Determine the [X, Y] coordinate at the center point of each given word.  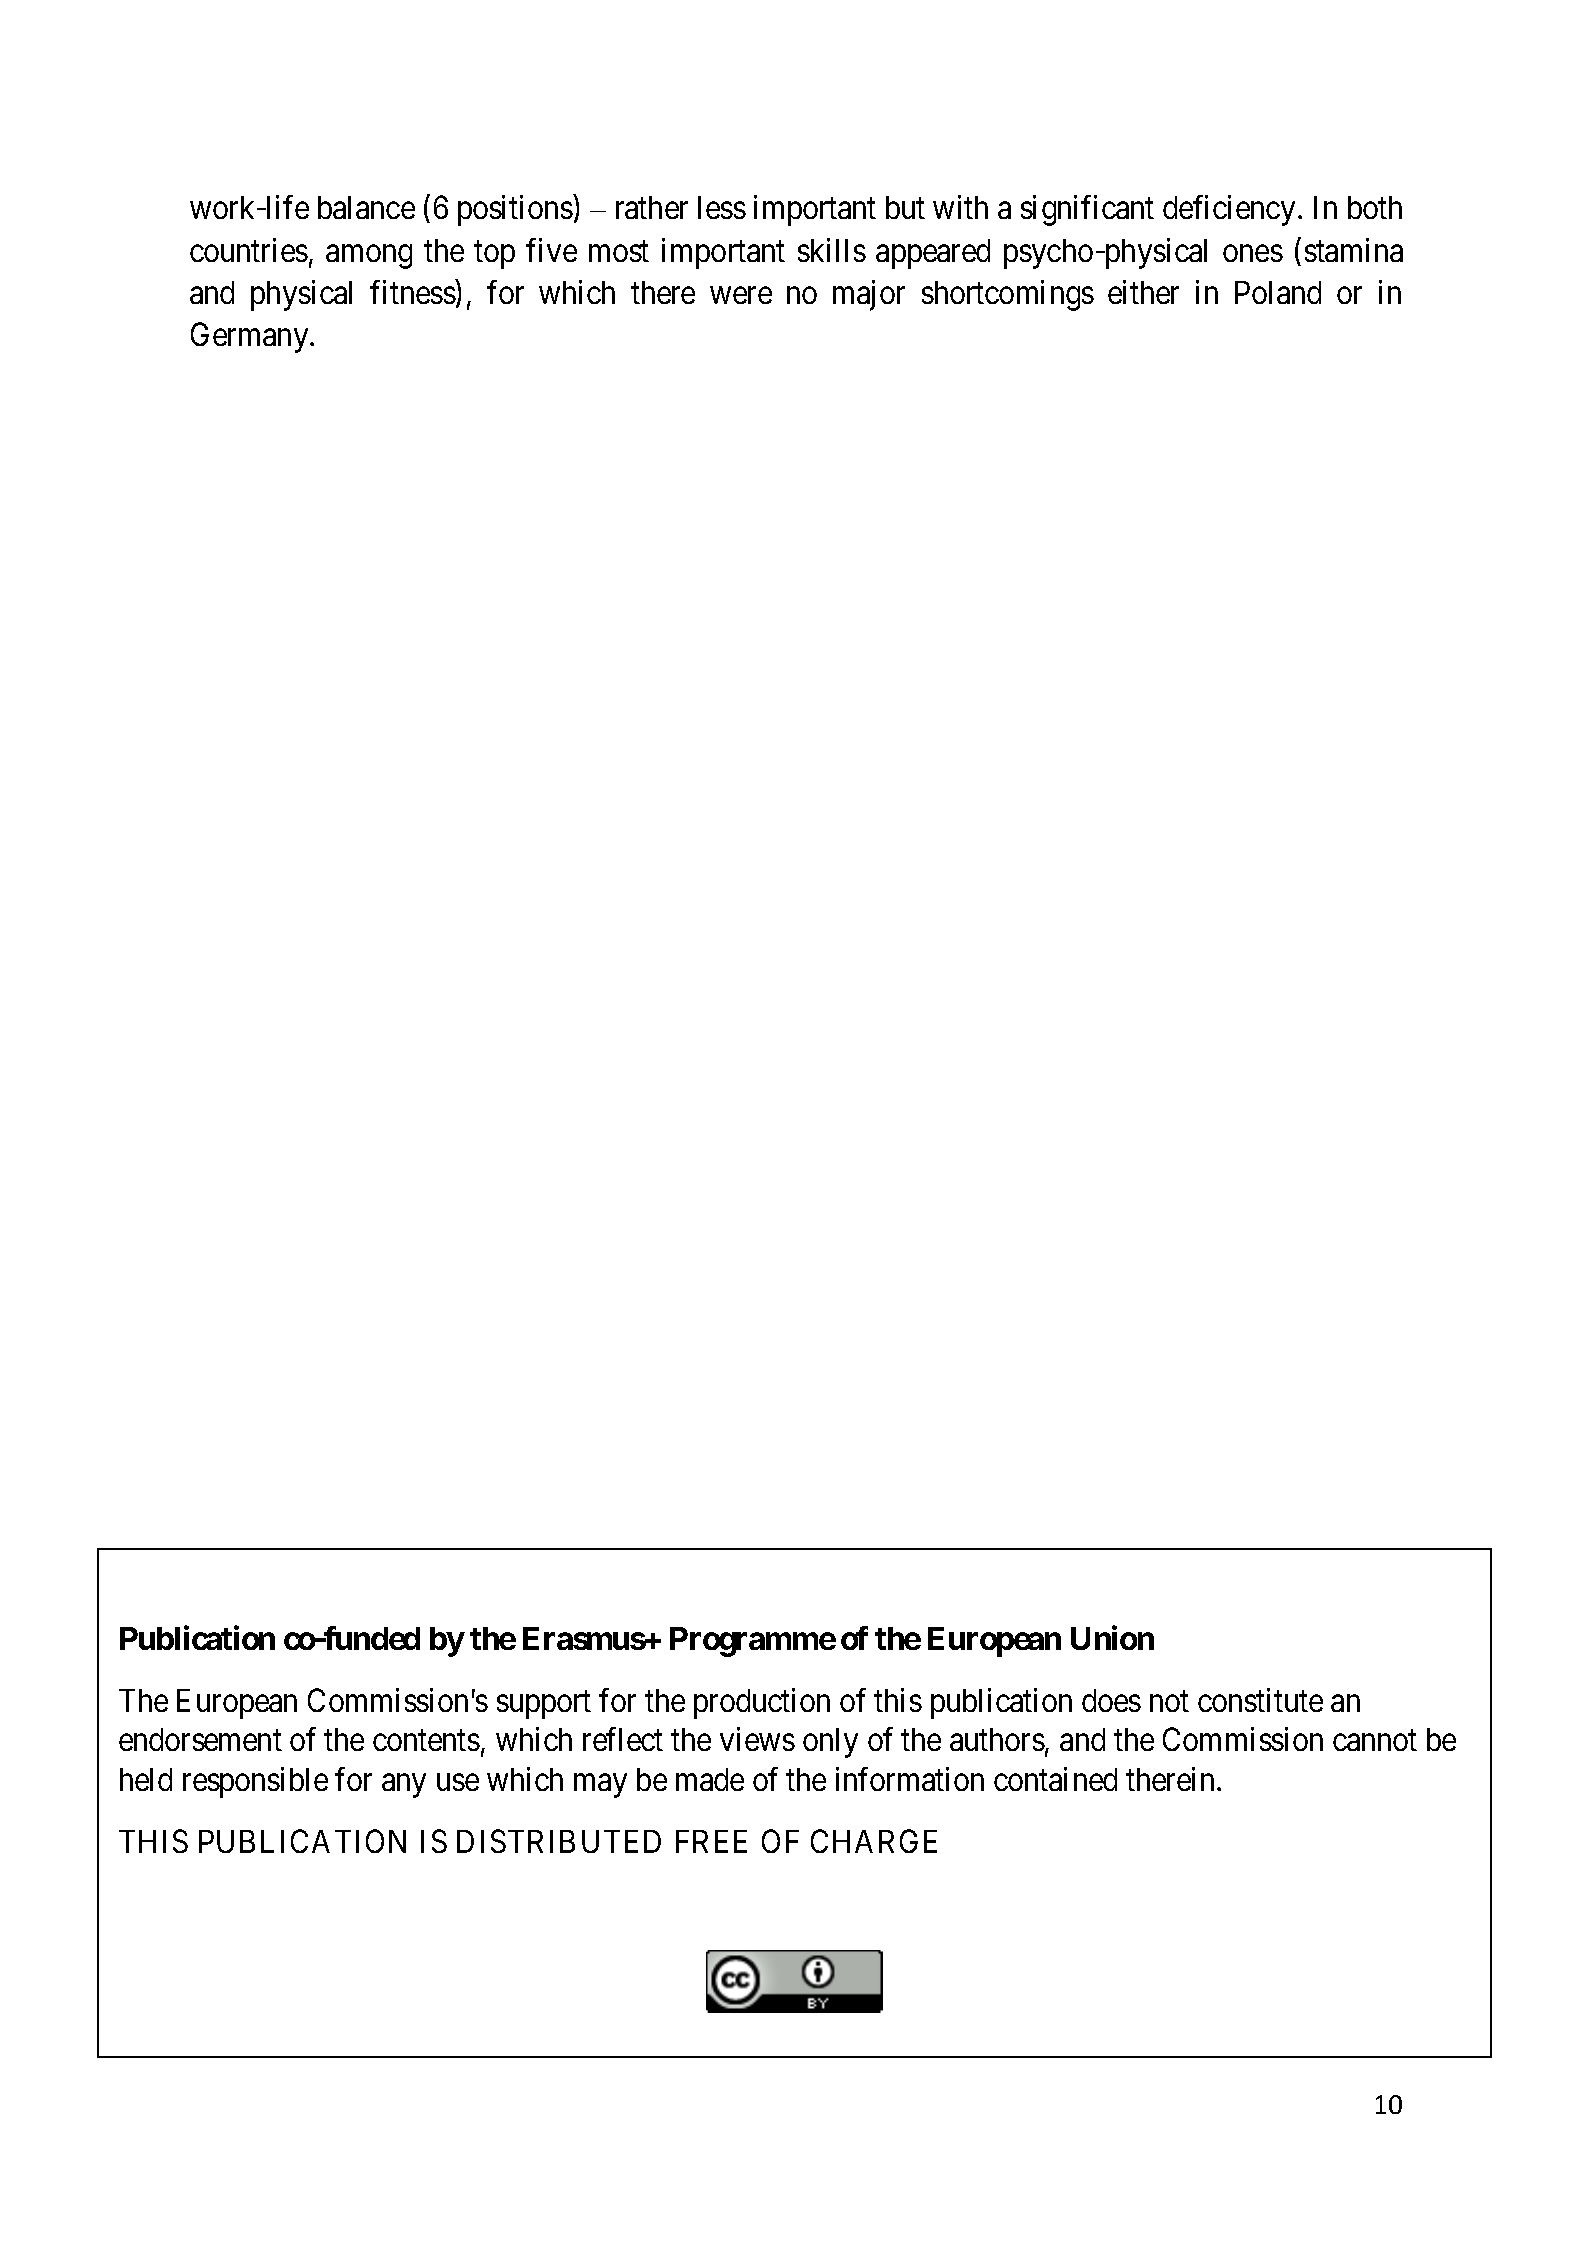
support [544, 1705]
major [869, 295]
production [762, 1703]
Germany [251, 338]
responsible [255, 1782]
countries [249, 250]
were [741, 295]
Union [1112, 1638]
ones [1253, 253]
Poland [1278, 292]
